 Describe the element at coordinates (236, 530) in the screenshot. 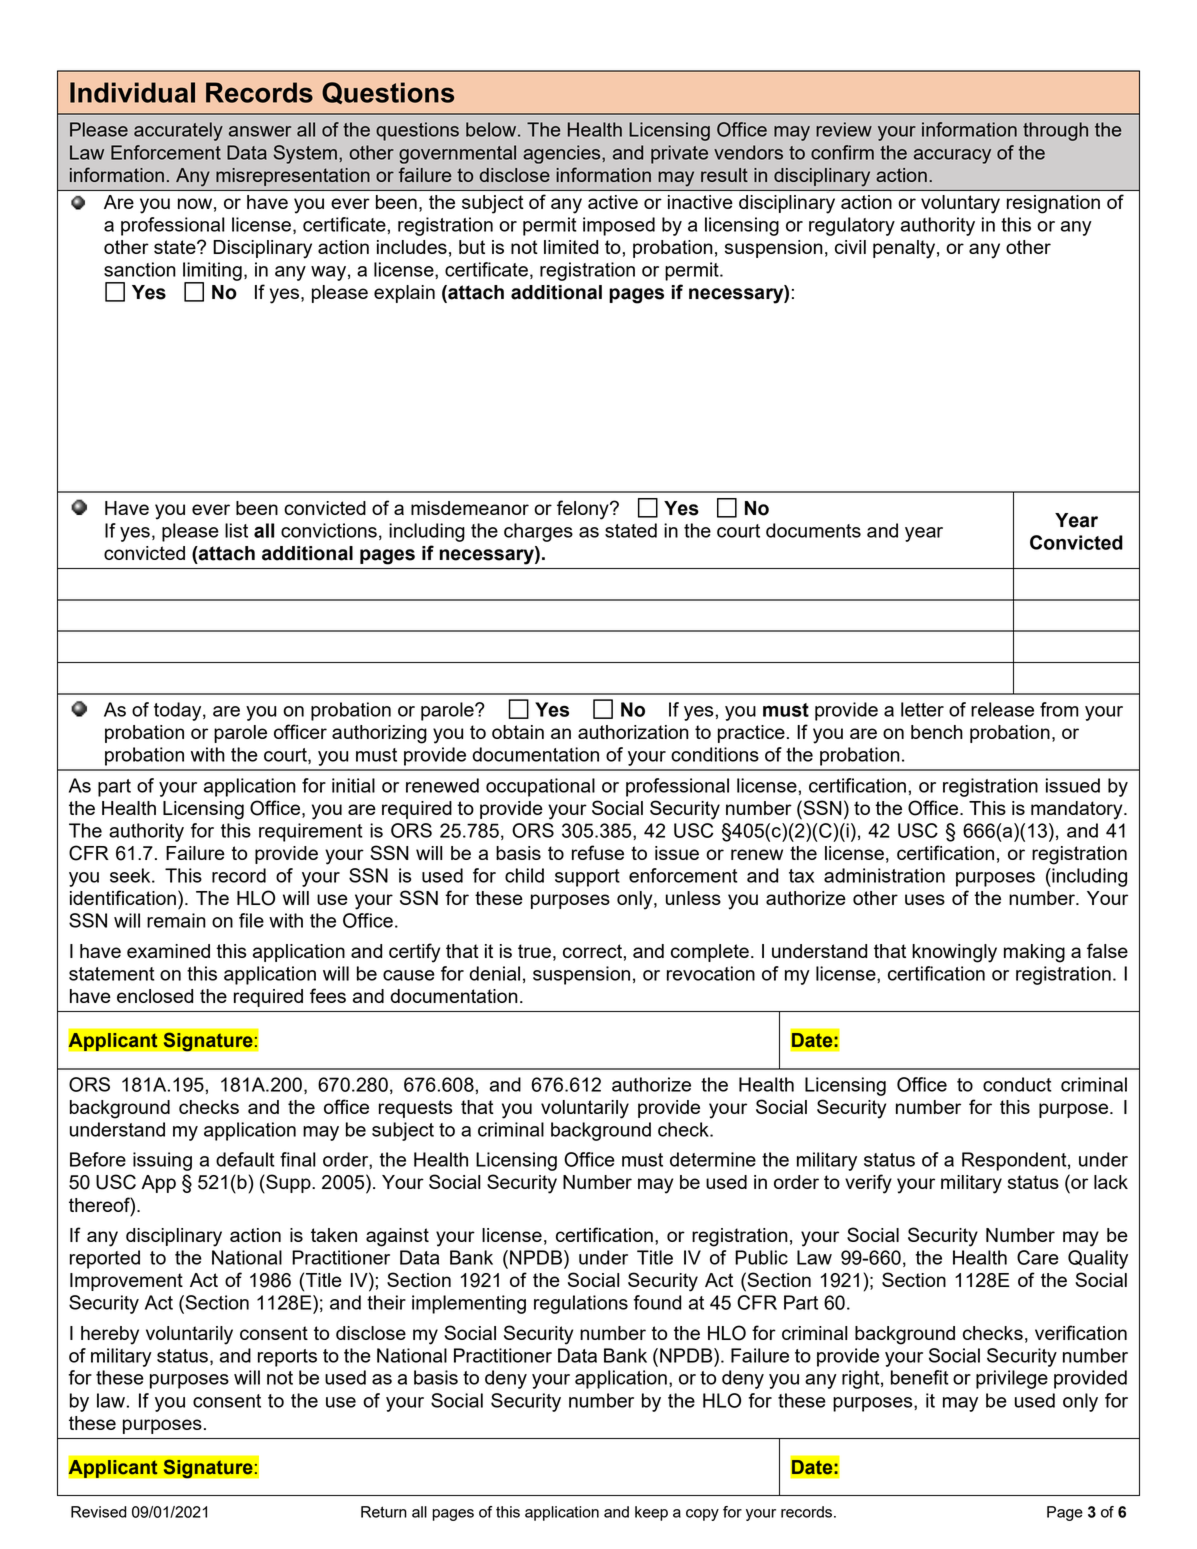

I see `list` at that location.
